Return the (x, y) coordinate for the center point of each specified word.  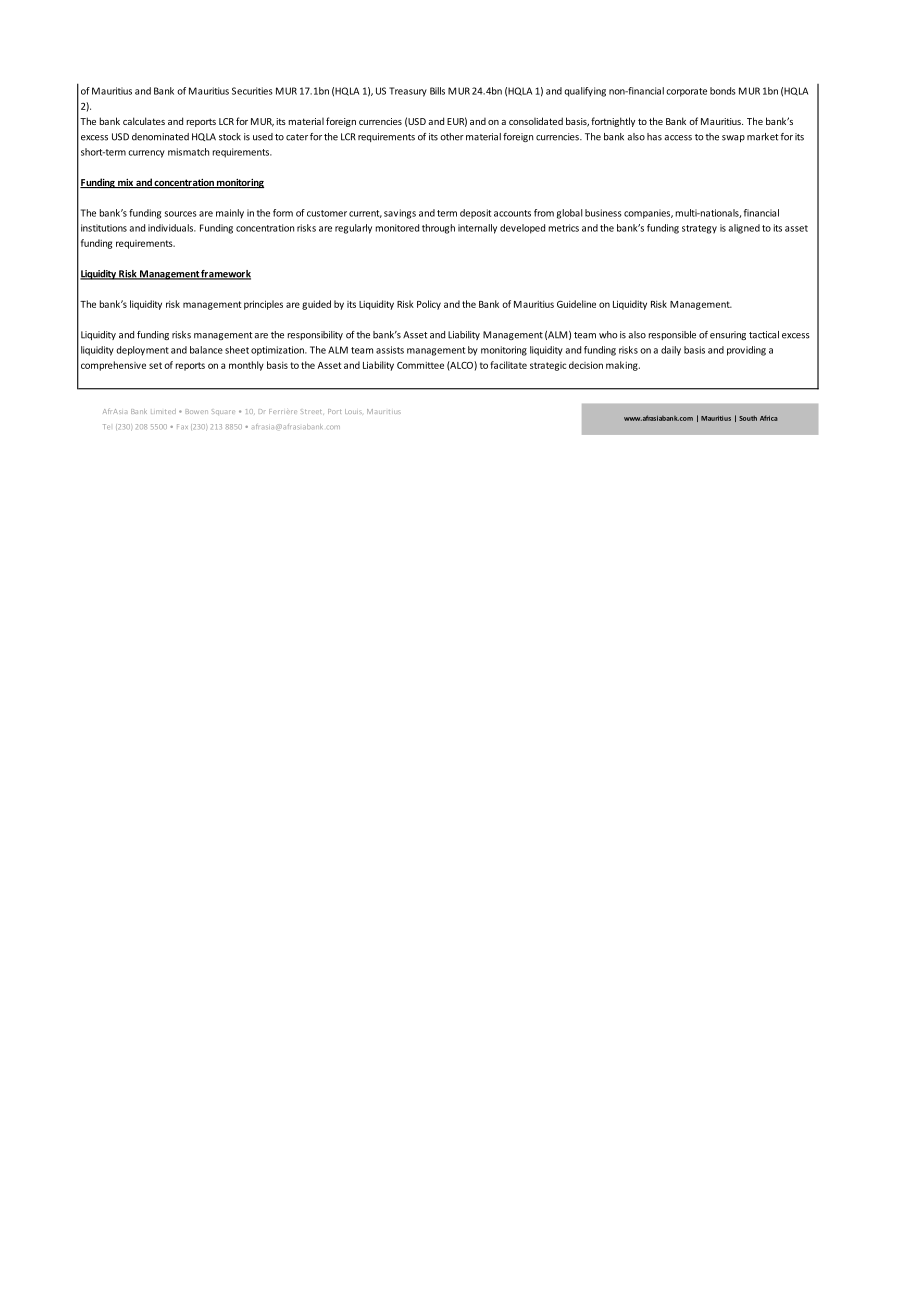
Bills (437, 91)
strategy (699, 229)
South (748, 418)
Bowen (197, 412)
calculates (144, 121)
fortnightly (613, 122)
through (438, 229)
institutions (104, 228)
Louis (353, 411)
